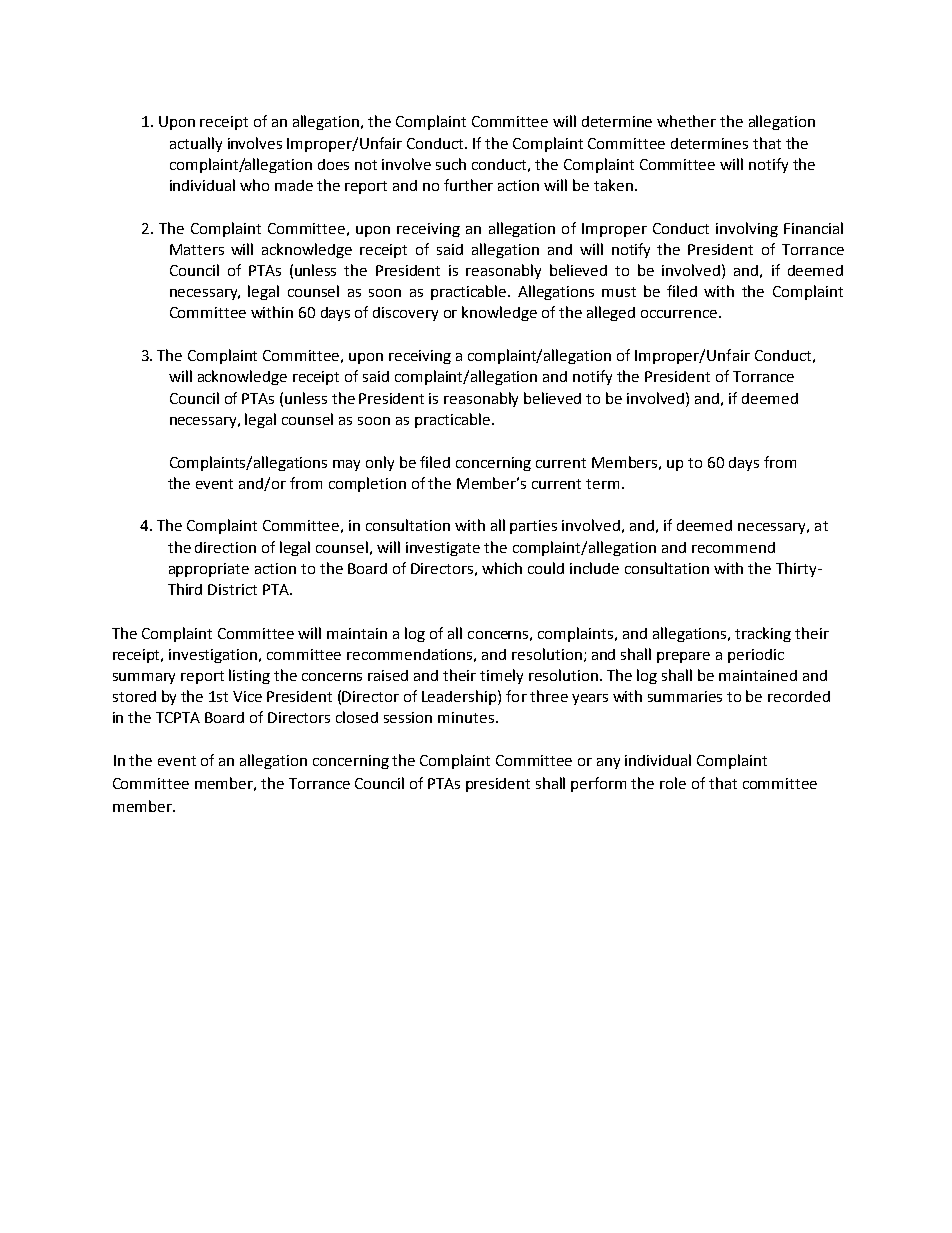 The image size is (952, 1233). What do you see at coordinates (451, 164) in the document?
I see `such` at bounding box center [451, 164].
